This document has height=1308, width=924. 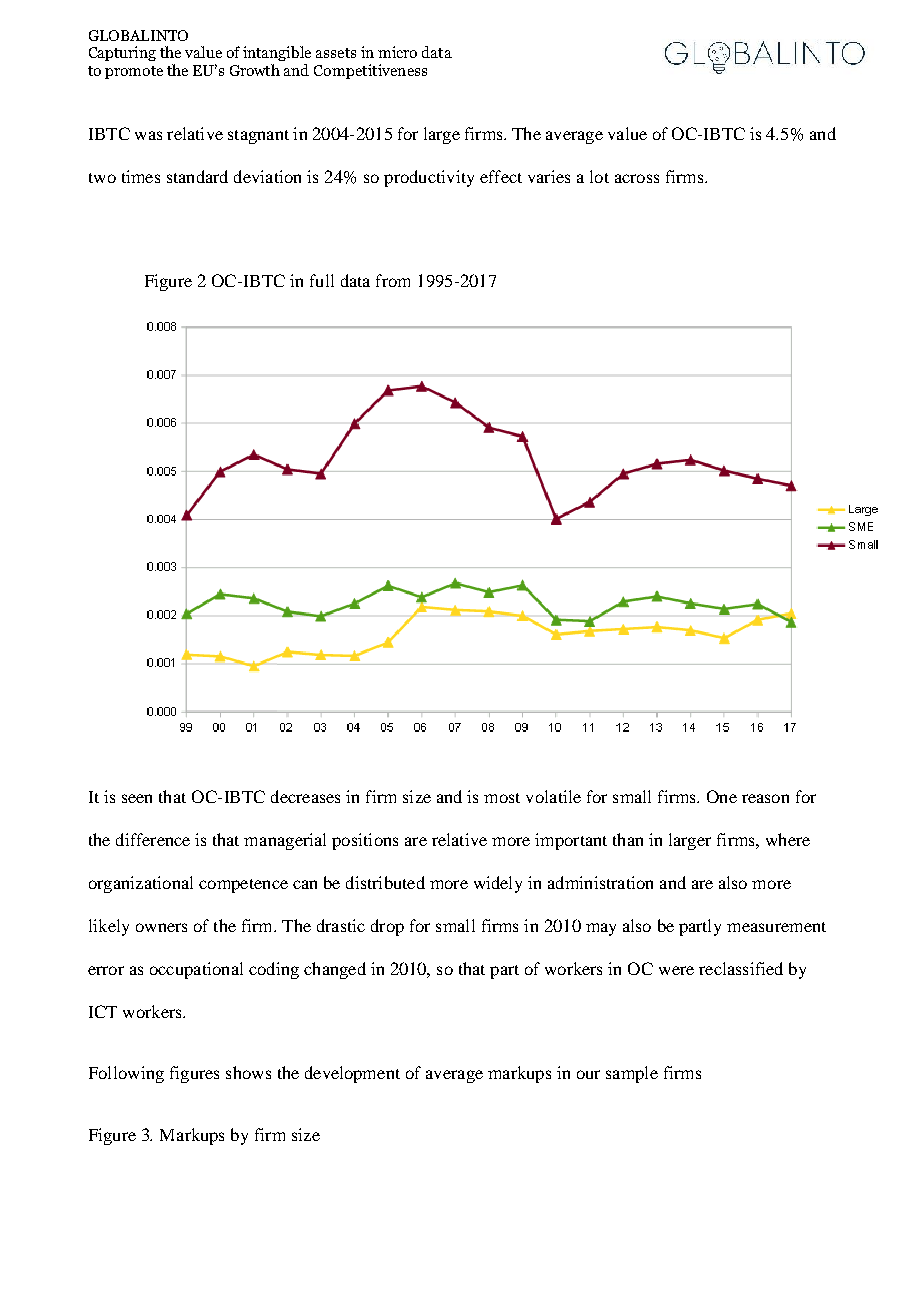 What do you see at coordinates (393, 280) in the document?
I see `from` at bounding box center [393, 280].
